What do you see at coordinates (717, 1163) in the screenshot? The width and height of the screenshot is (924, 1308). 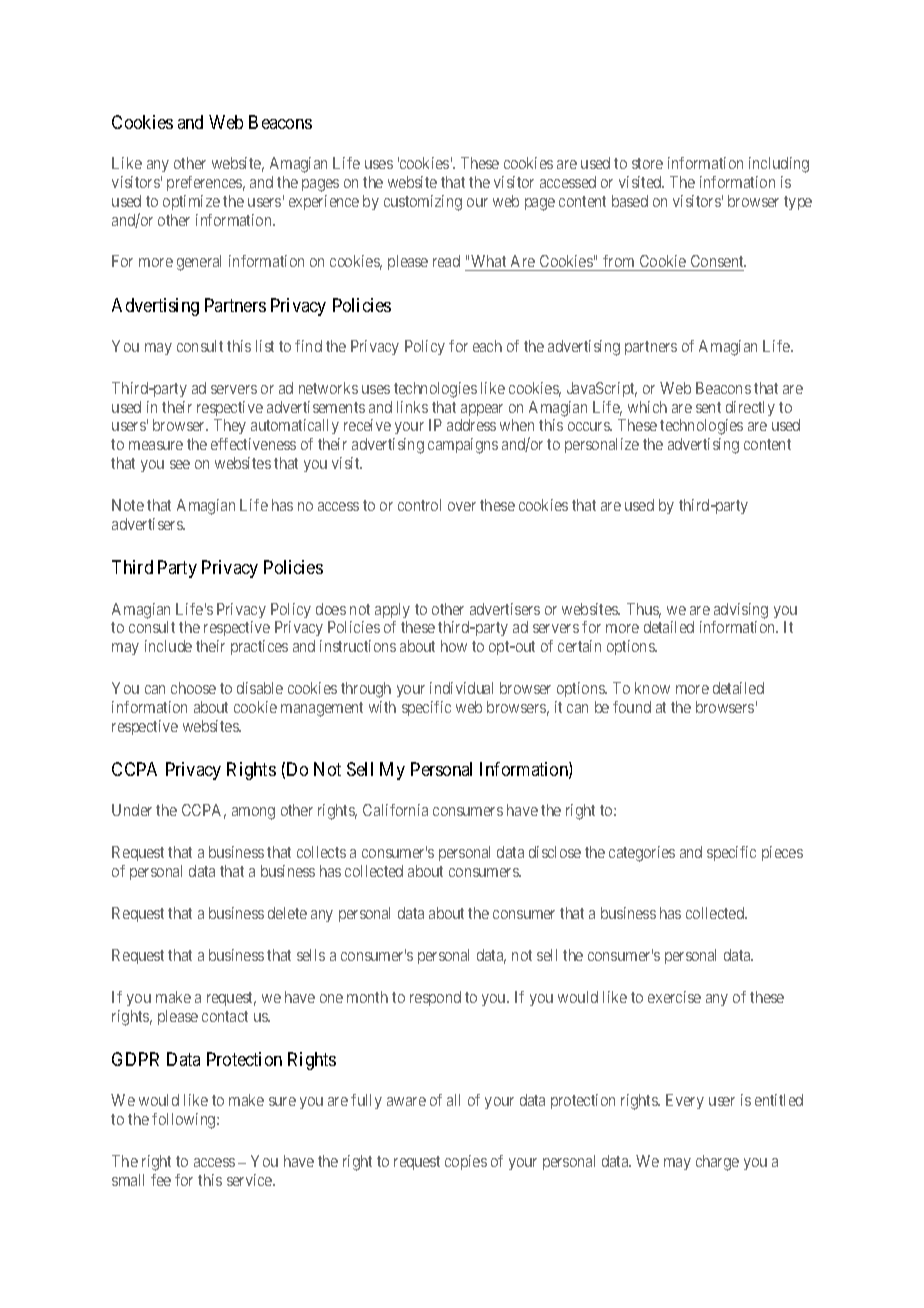 I see `charge` at bounding box center [717, 1163].
